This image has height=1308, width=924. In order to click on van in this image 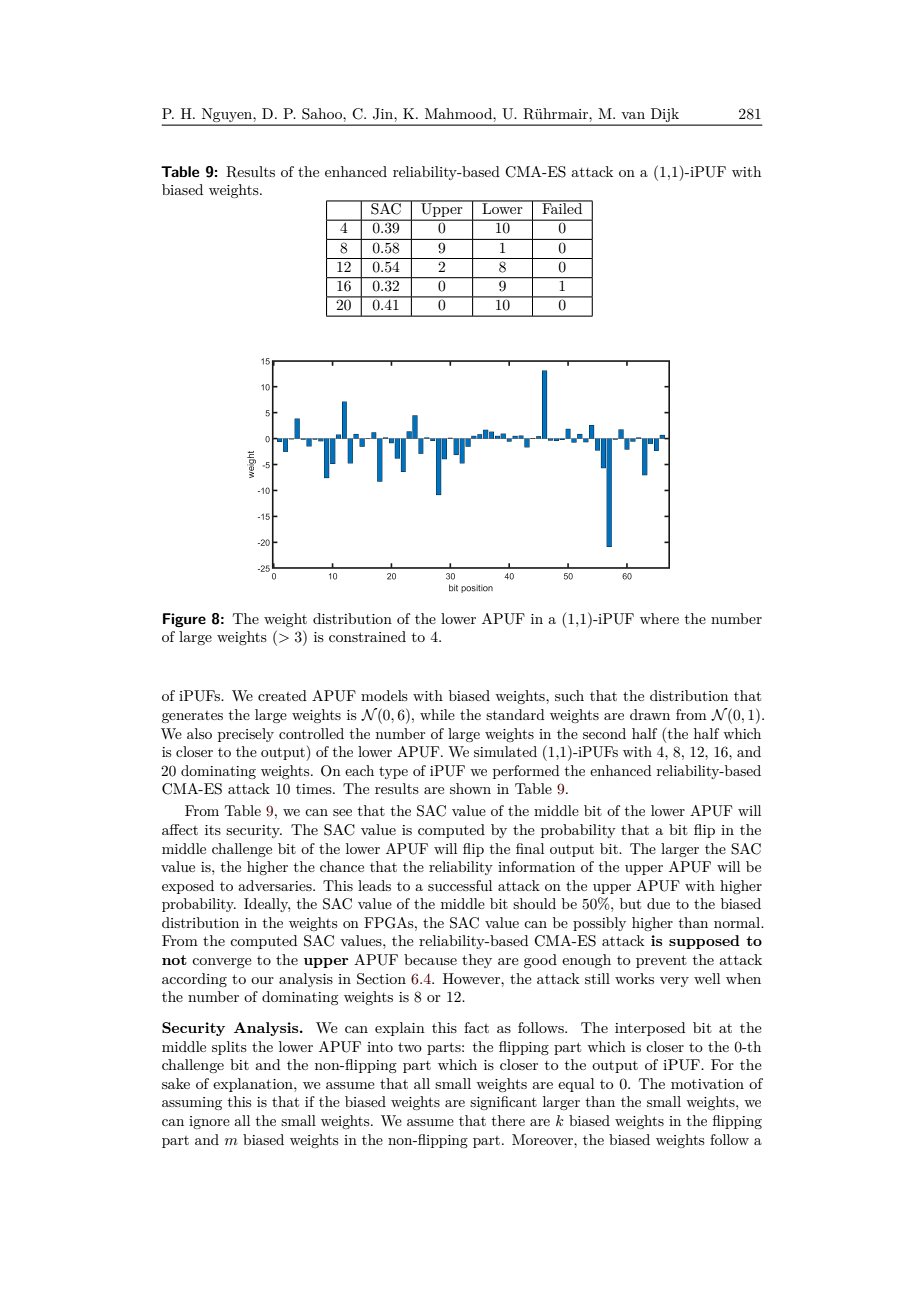, I will do `click(633, 115)`.
